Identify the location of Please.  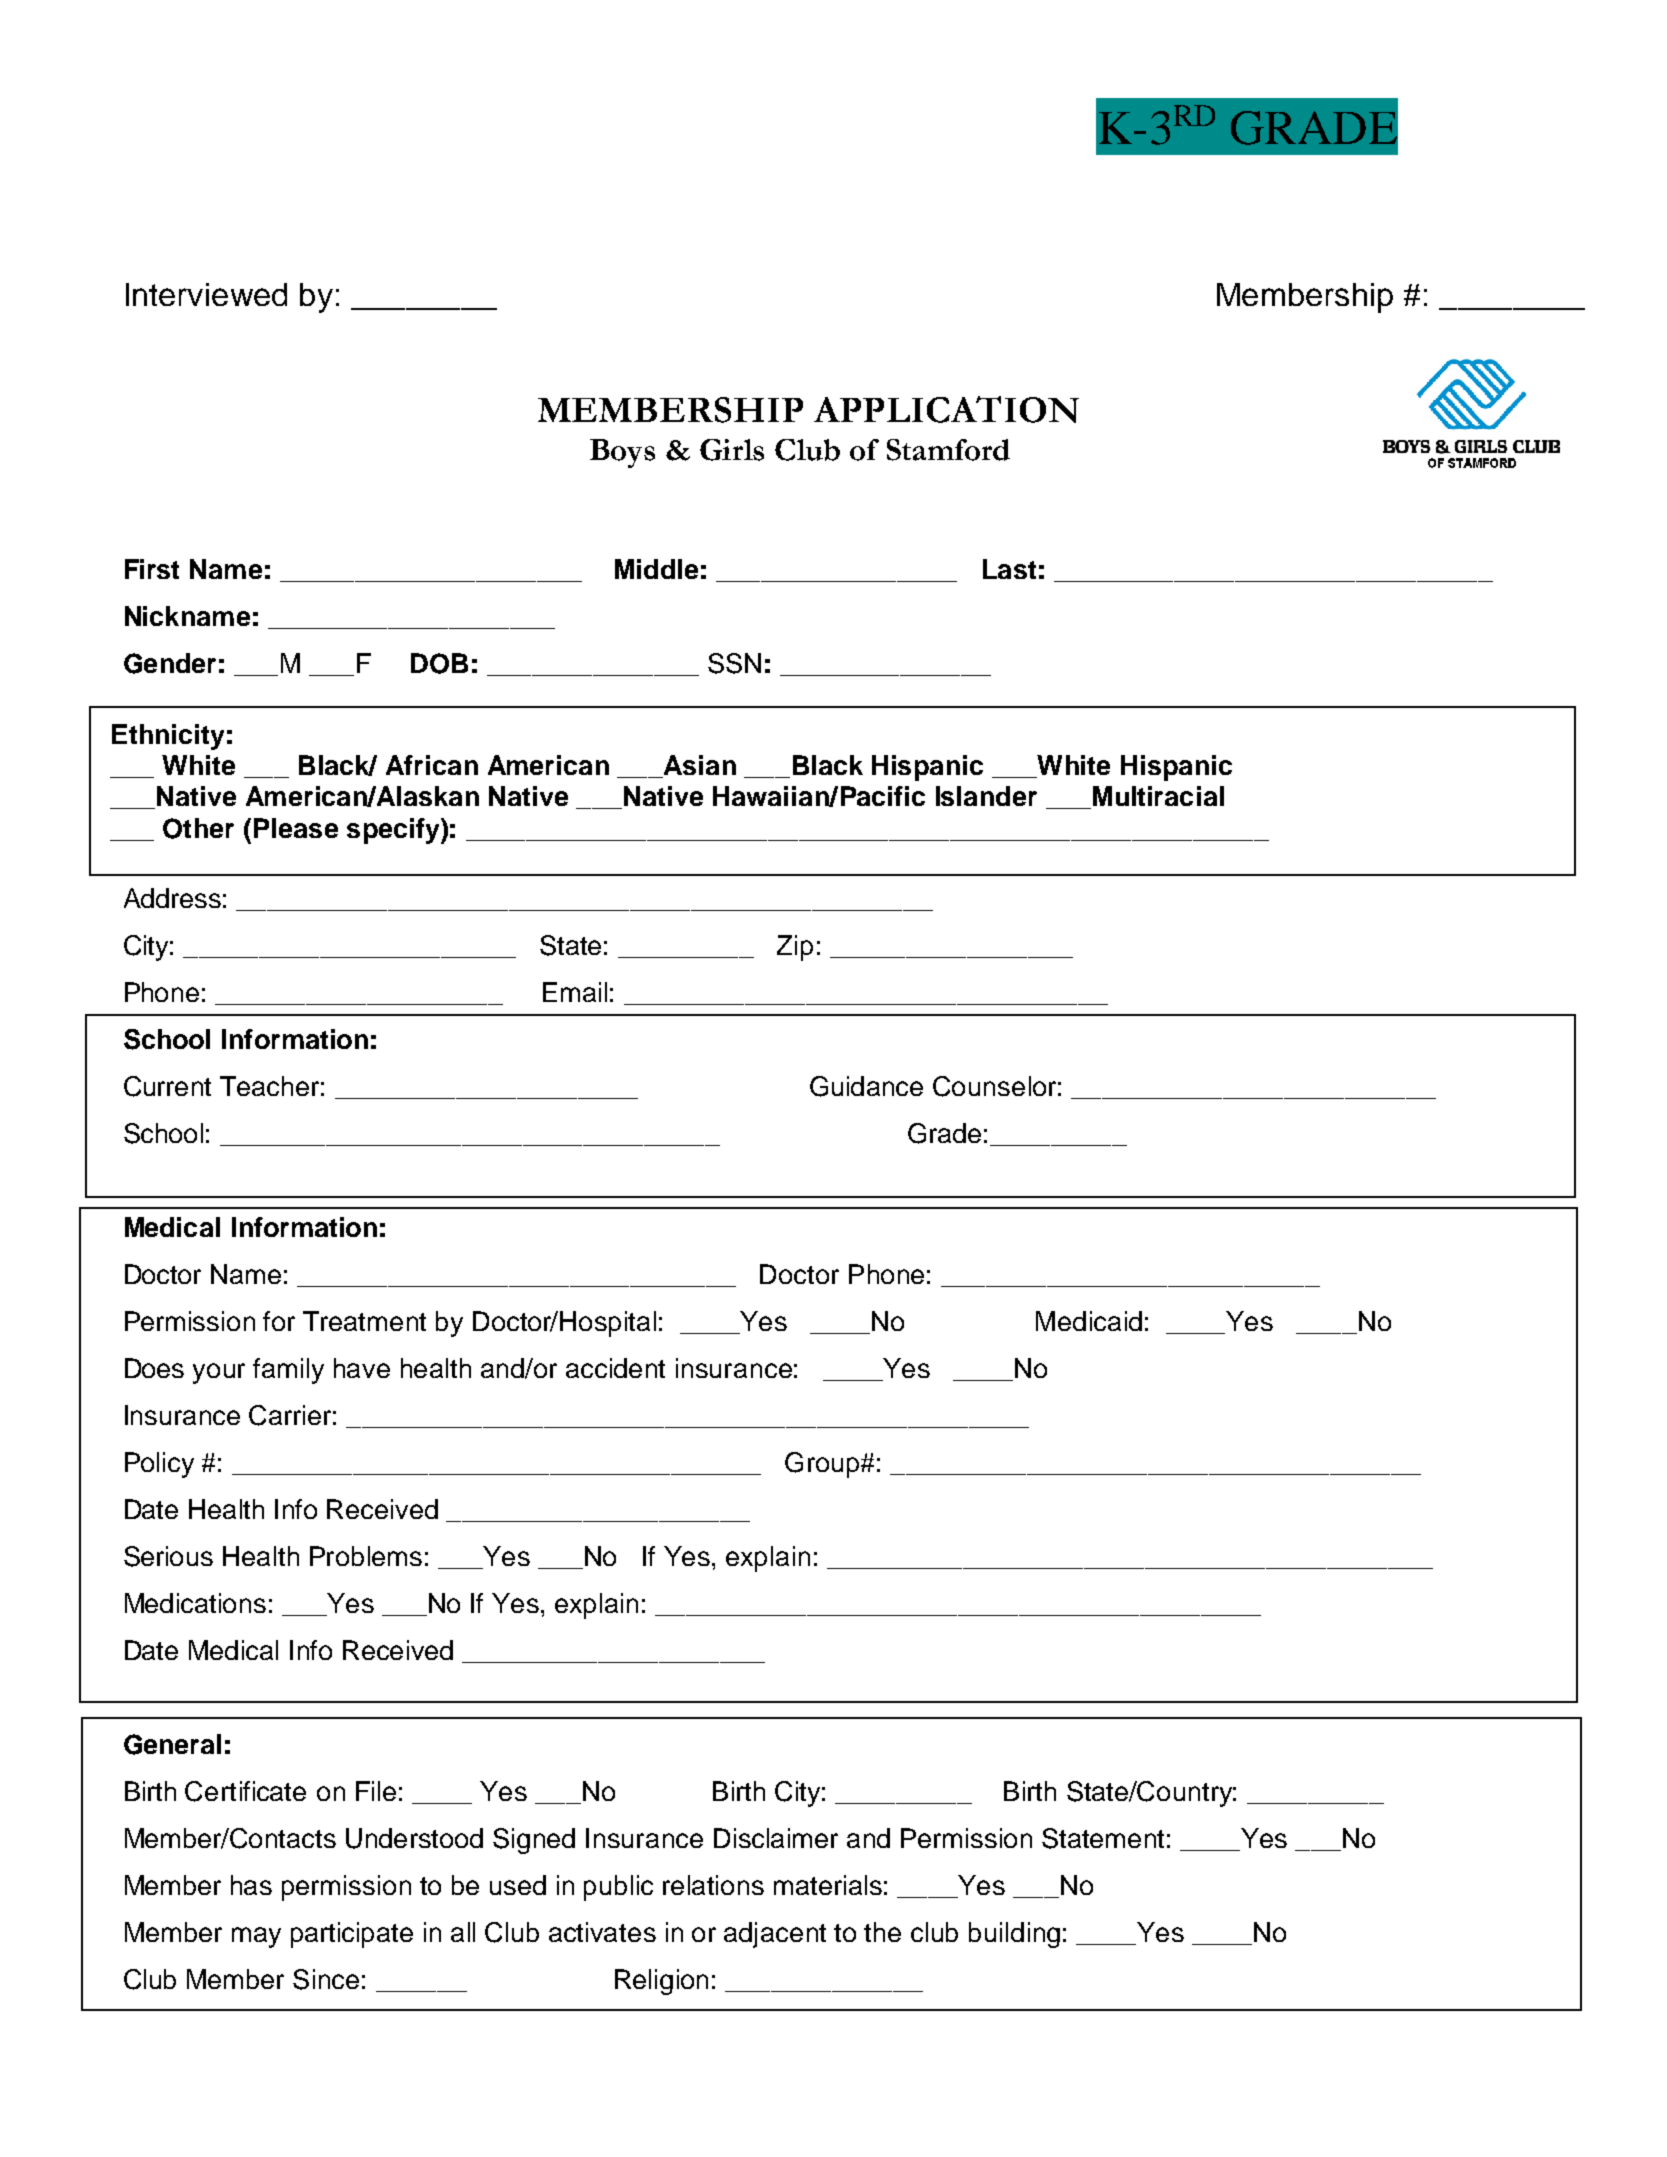
(296, 828).
